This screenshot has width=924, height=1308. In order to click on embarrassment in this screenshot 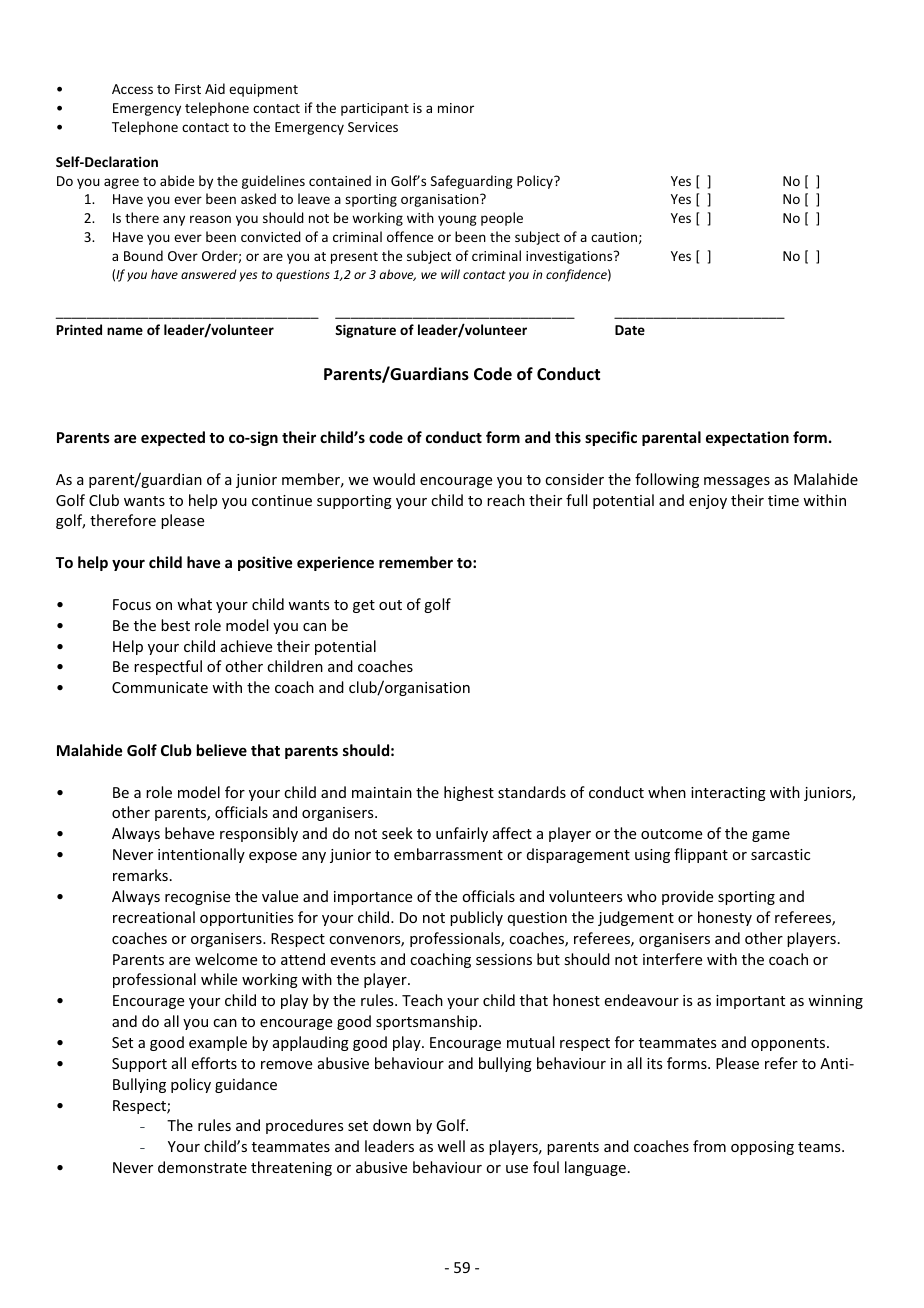, I will do `click(448, 854)`.
